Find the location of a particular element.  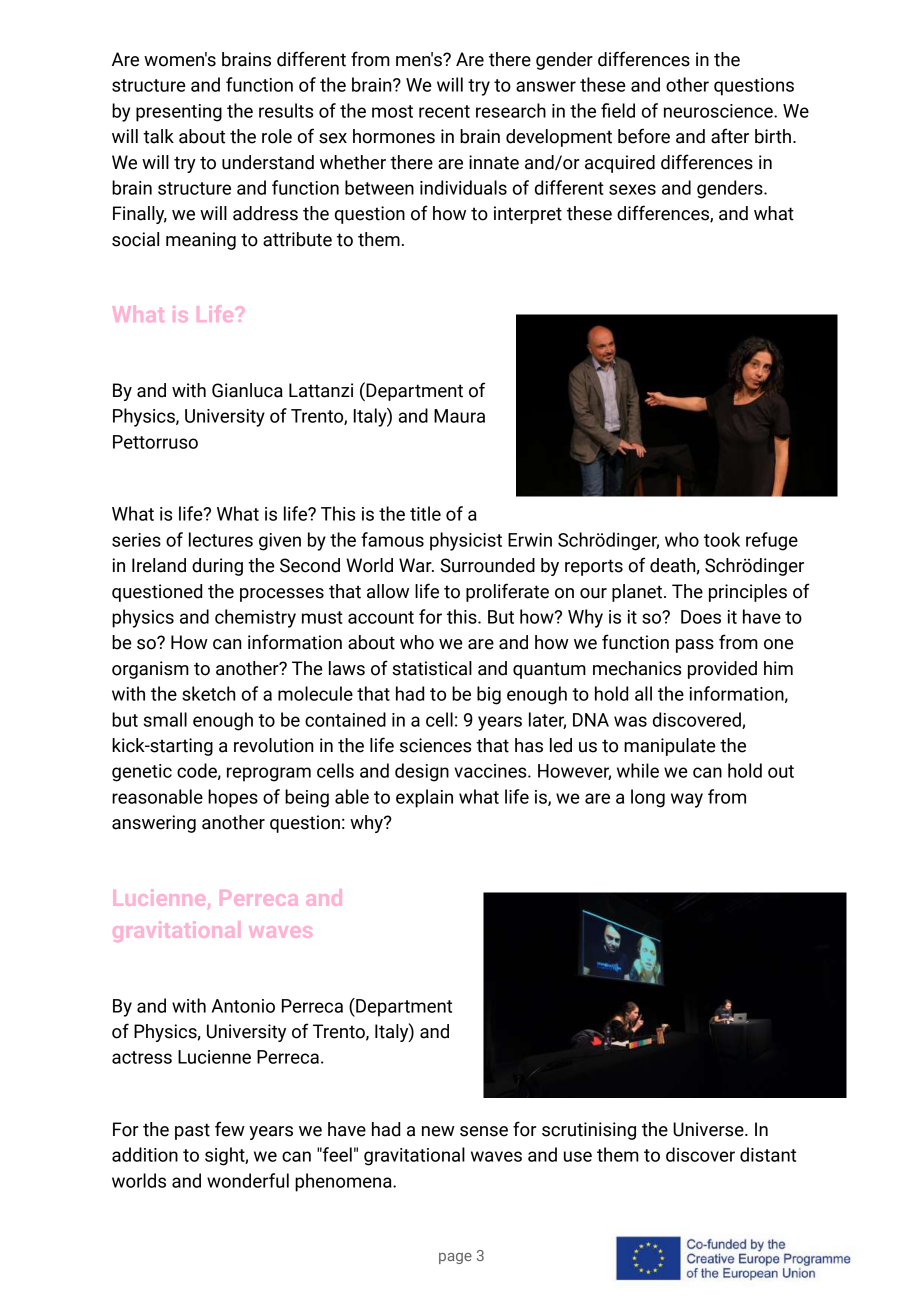

recent is located at coordinates (444, 111).
